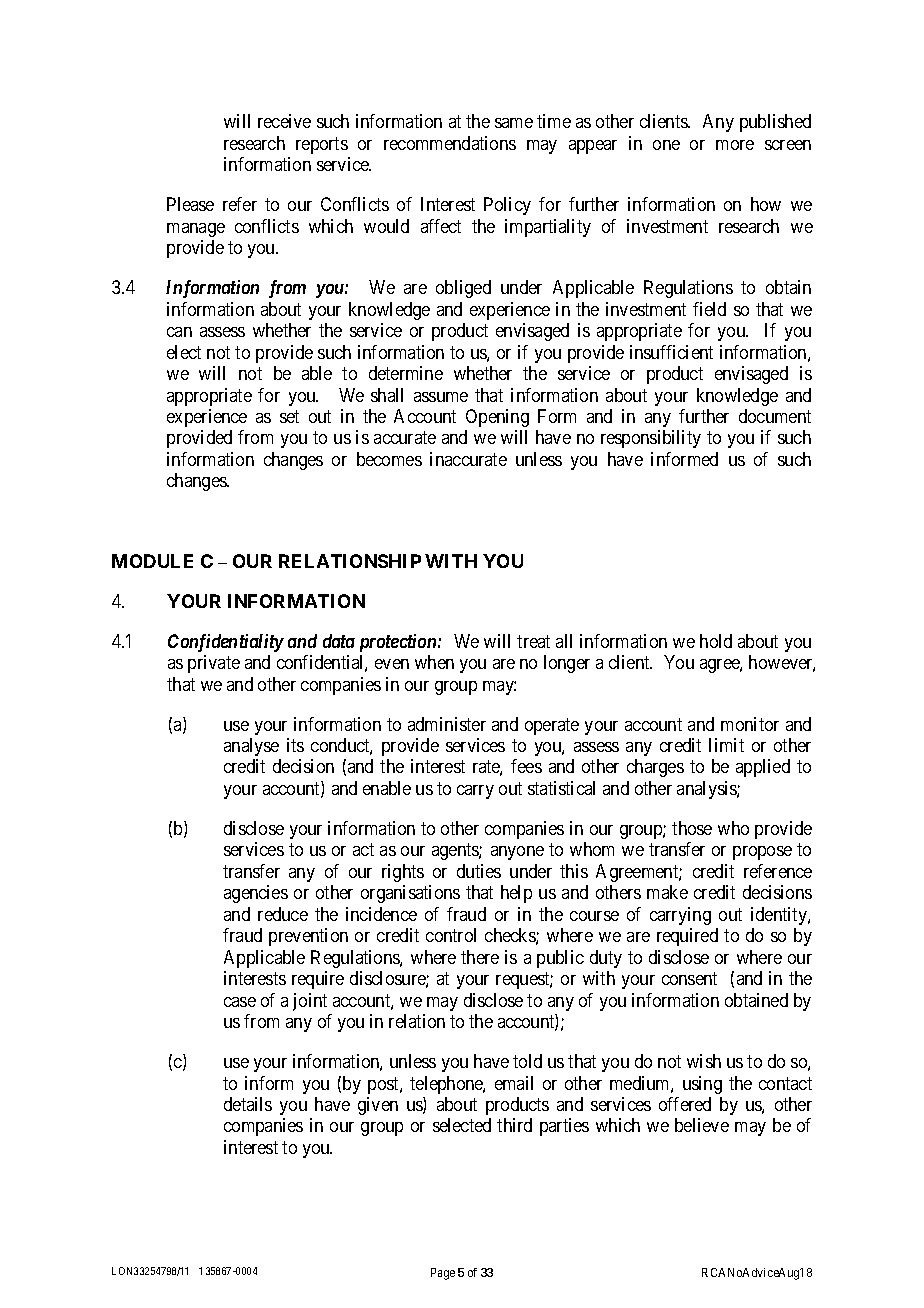 The width and height of the screenshot is (924, 1308). I want to click on agencies, so click(256, 894).
